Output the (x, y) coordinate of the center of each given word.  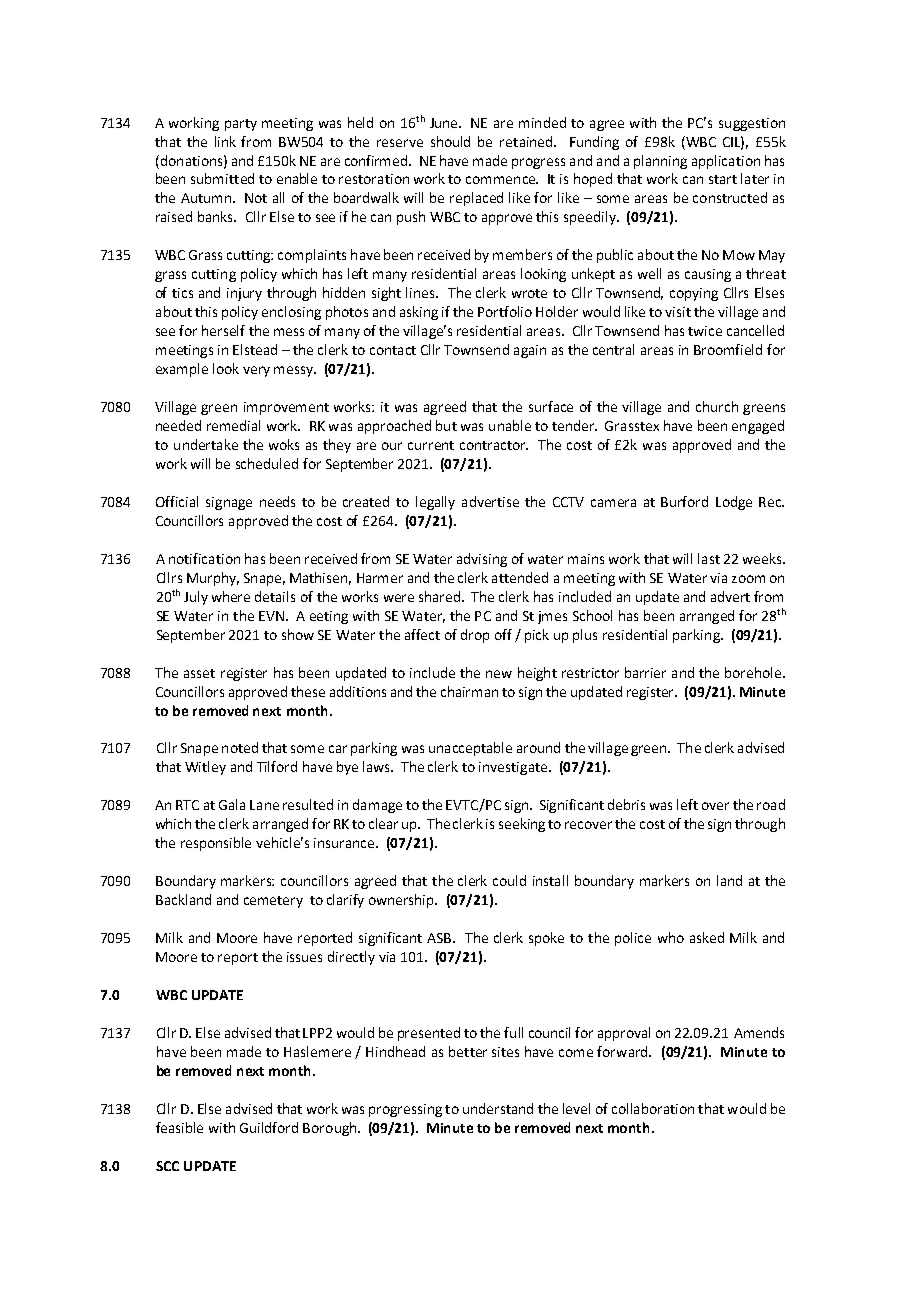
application (726, 162)
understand (498, 1108)
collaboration (653, 1108)
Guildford (269, 1127)
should (450, 141)
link (225, 141)
